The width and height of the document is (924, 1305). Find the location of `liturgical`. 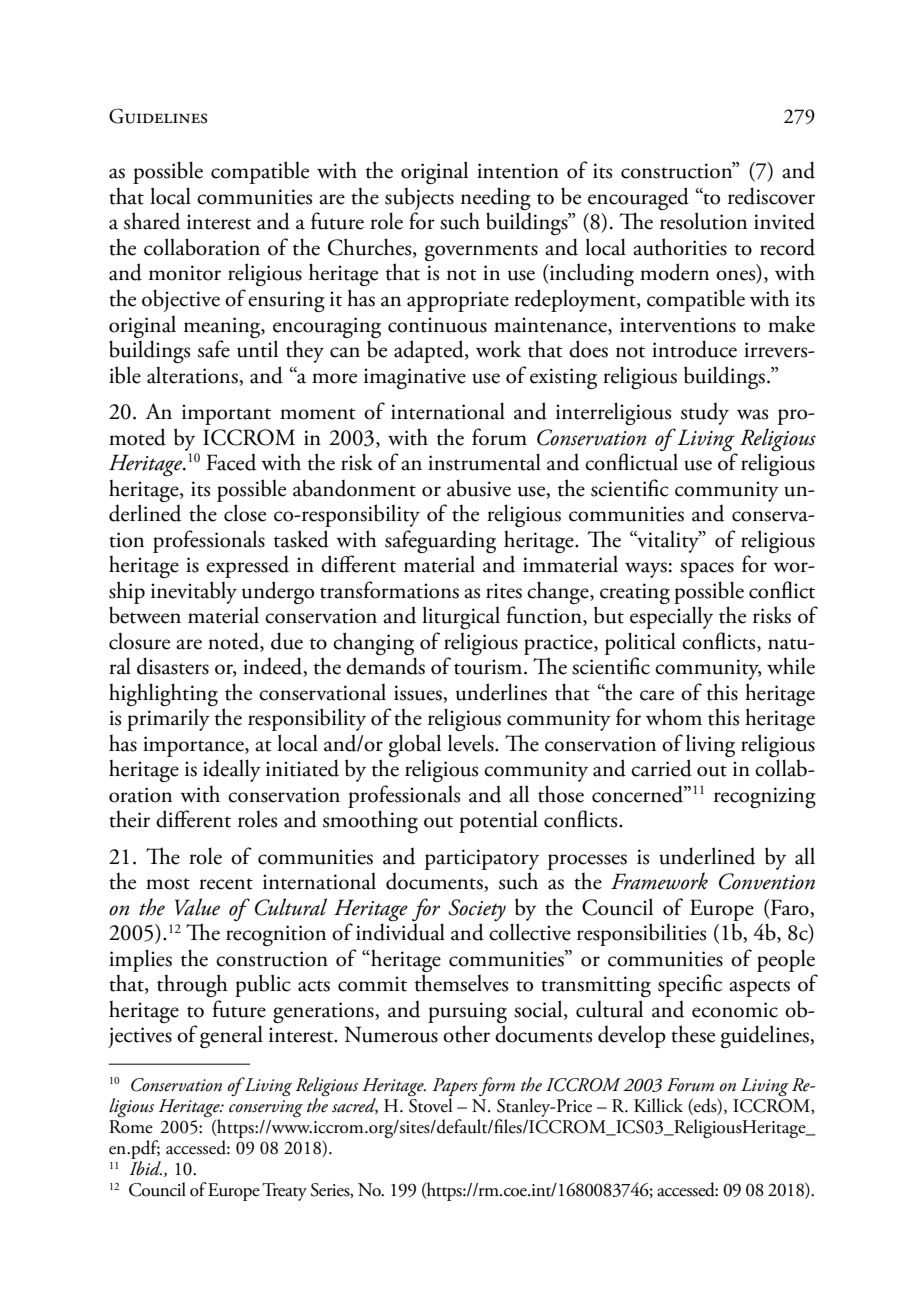

liturgical is located at coordinates (461, 617).
